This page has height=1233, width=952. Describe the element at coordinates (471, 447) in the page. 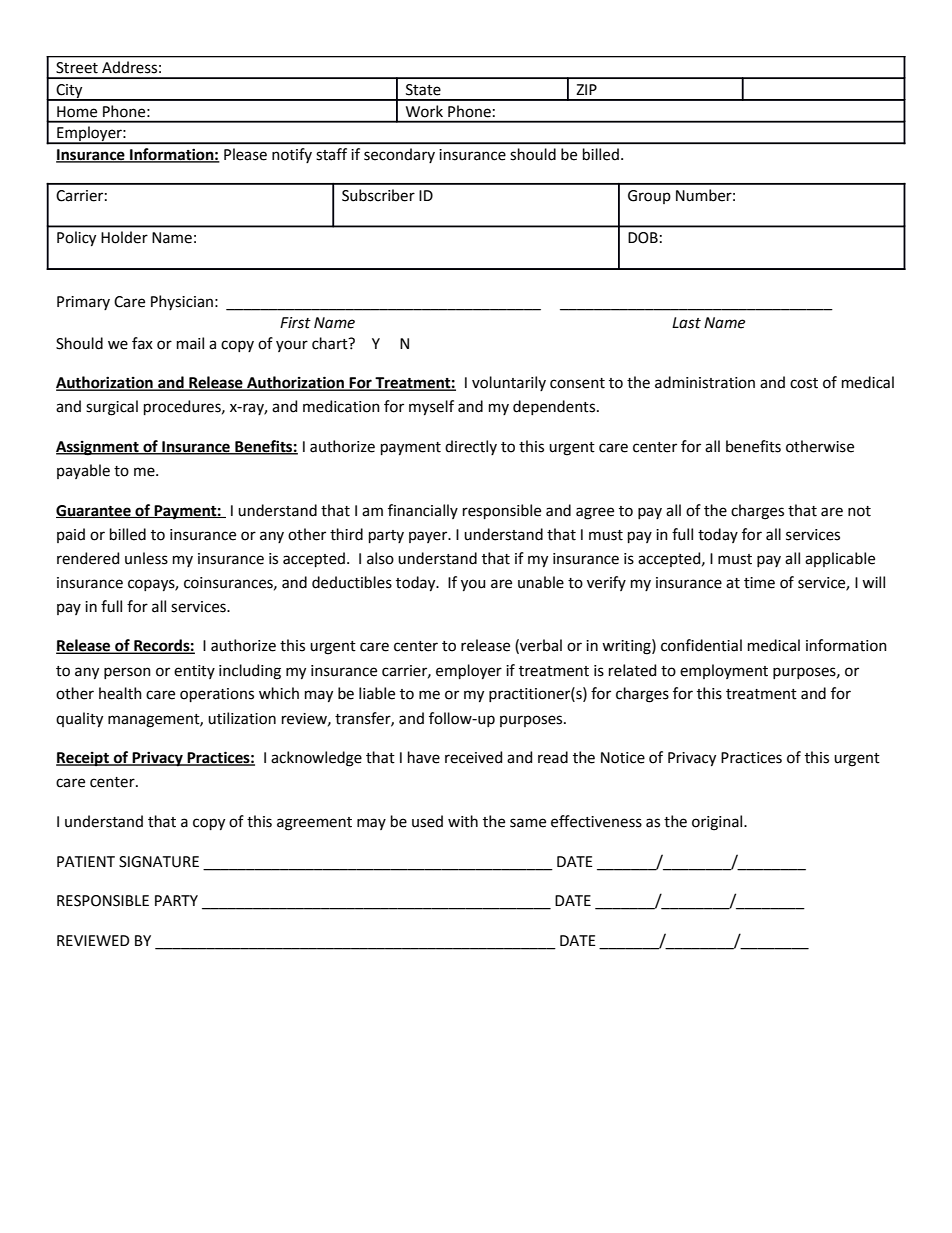

I see `directly` at that location.
